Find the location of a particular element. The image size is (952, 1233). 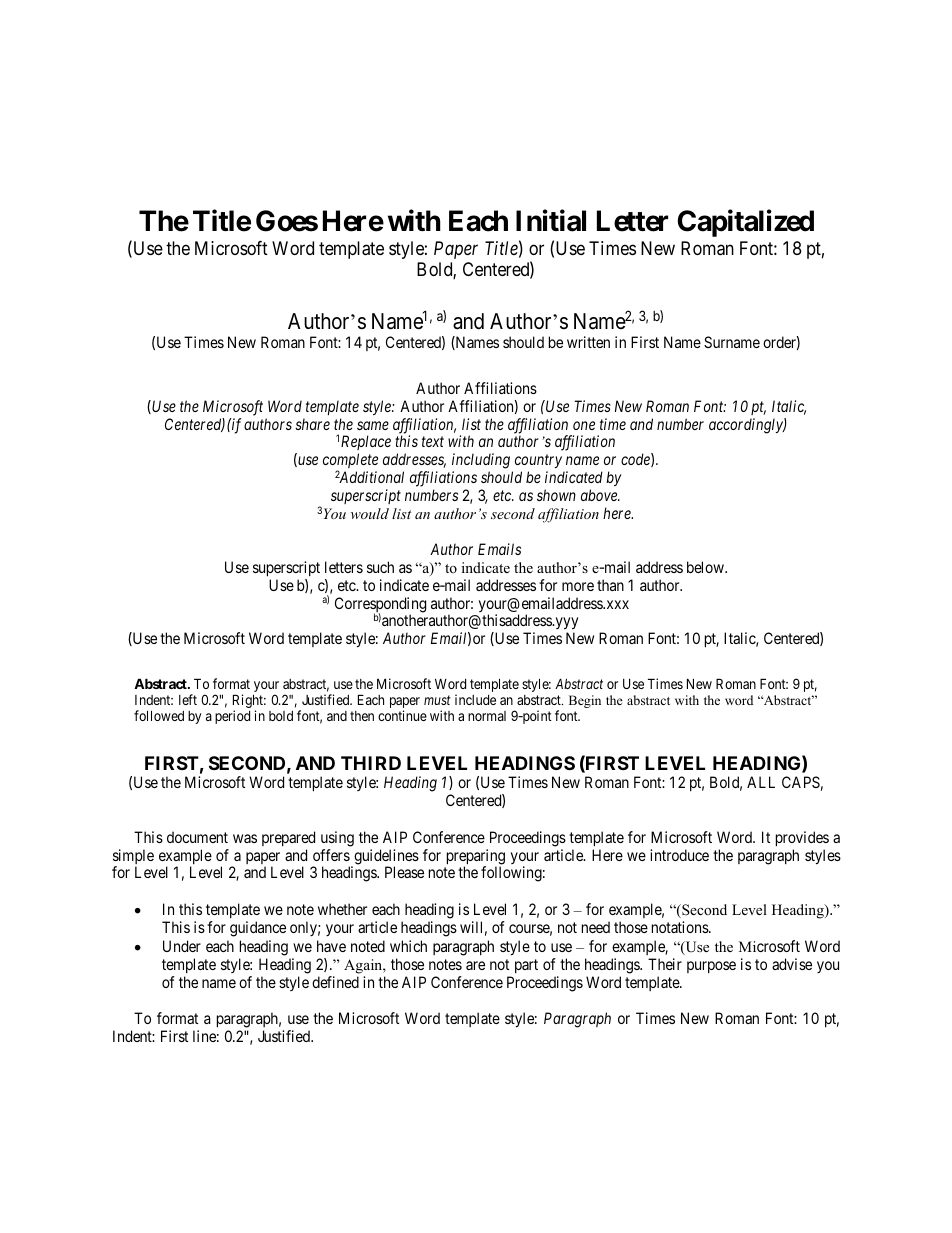

Initial is located at coordinates (551, 221).
